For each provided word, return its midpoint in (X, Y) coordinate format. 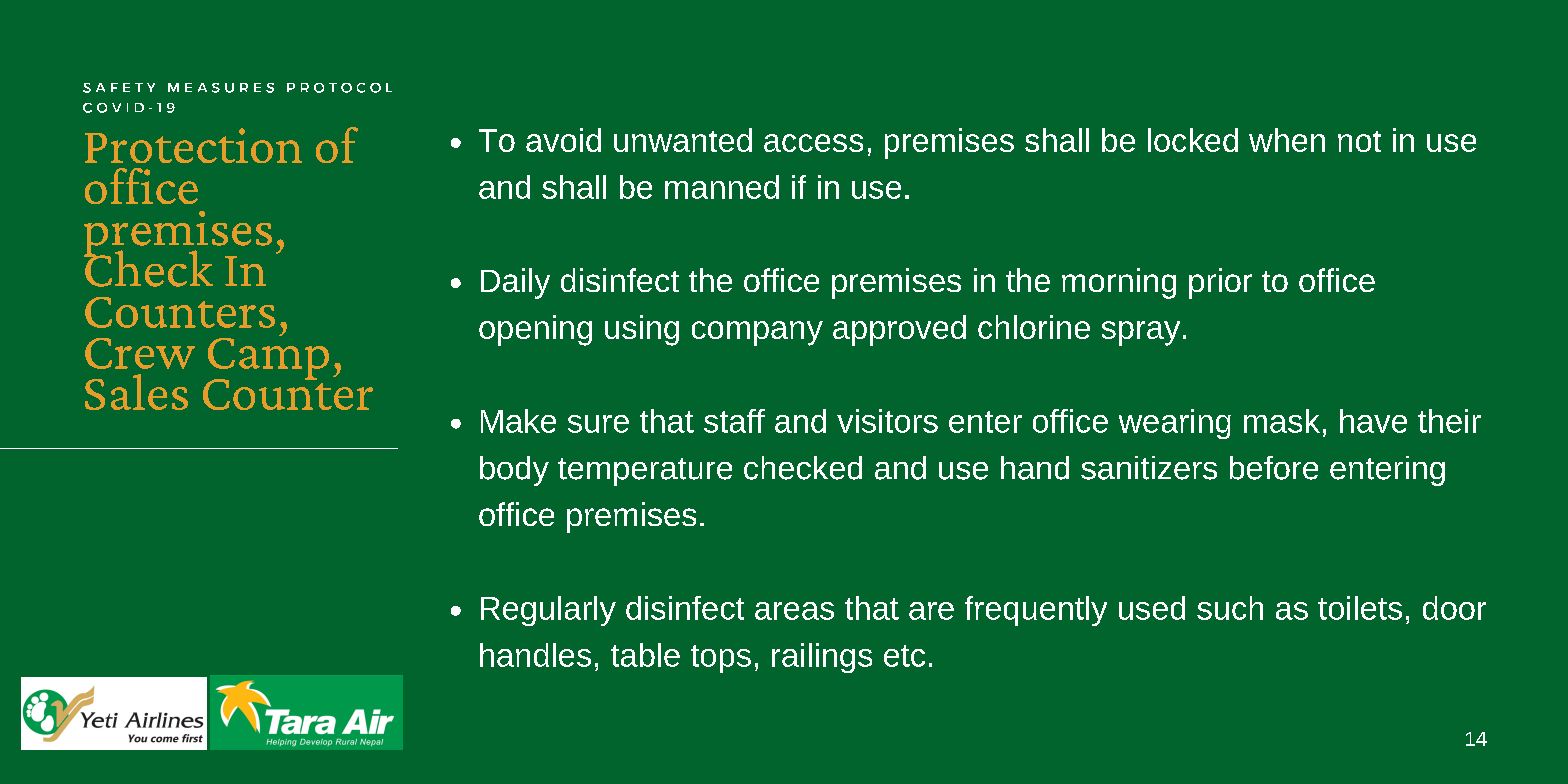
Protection (193, 145)
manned (722, 187)
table (645, 655)
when (1287, 140)
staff (734, 421)
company (757, 333)
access (813, 143)
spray (1141, 333)
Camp (268, 358)
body (514, 471)
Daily (515, 283)
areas (794, 611)
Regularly (548, 611)
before (1274, 468)
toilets (1360, 608)
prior (1220, 283)
